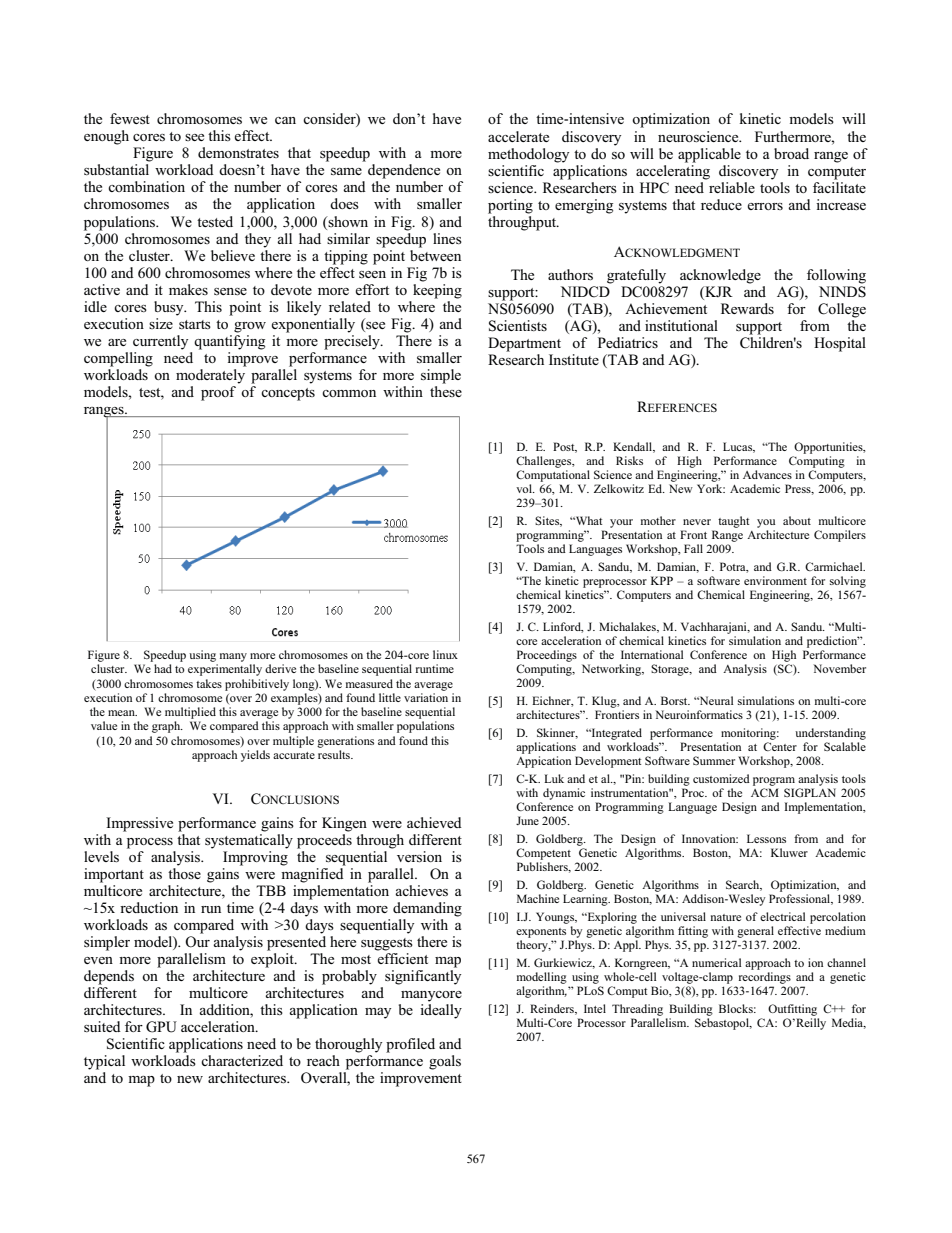 This image has width=952, height=1233. I want to click on Scientists, so click(518, 326).
